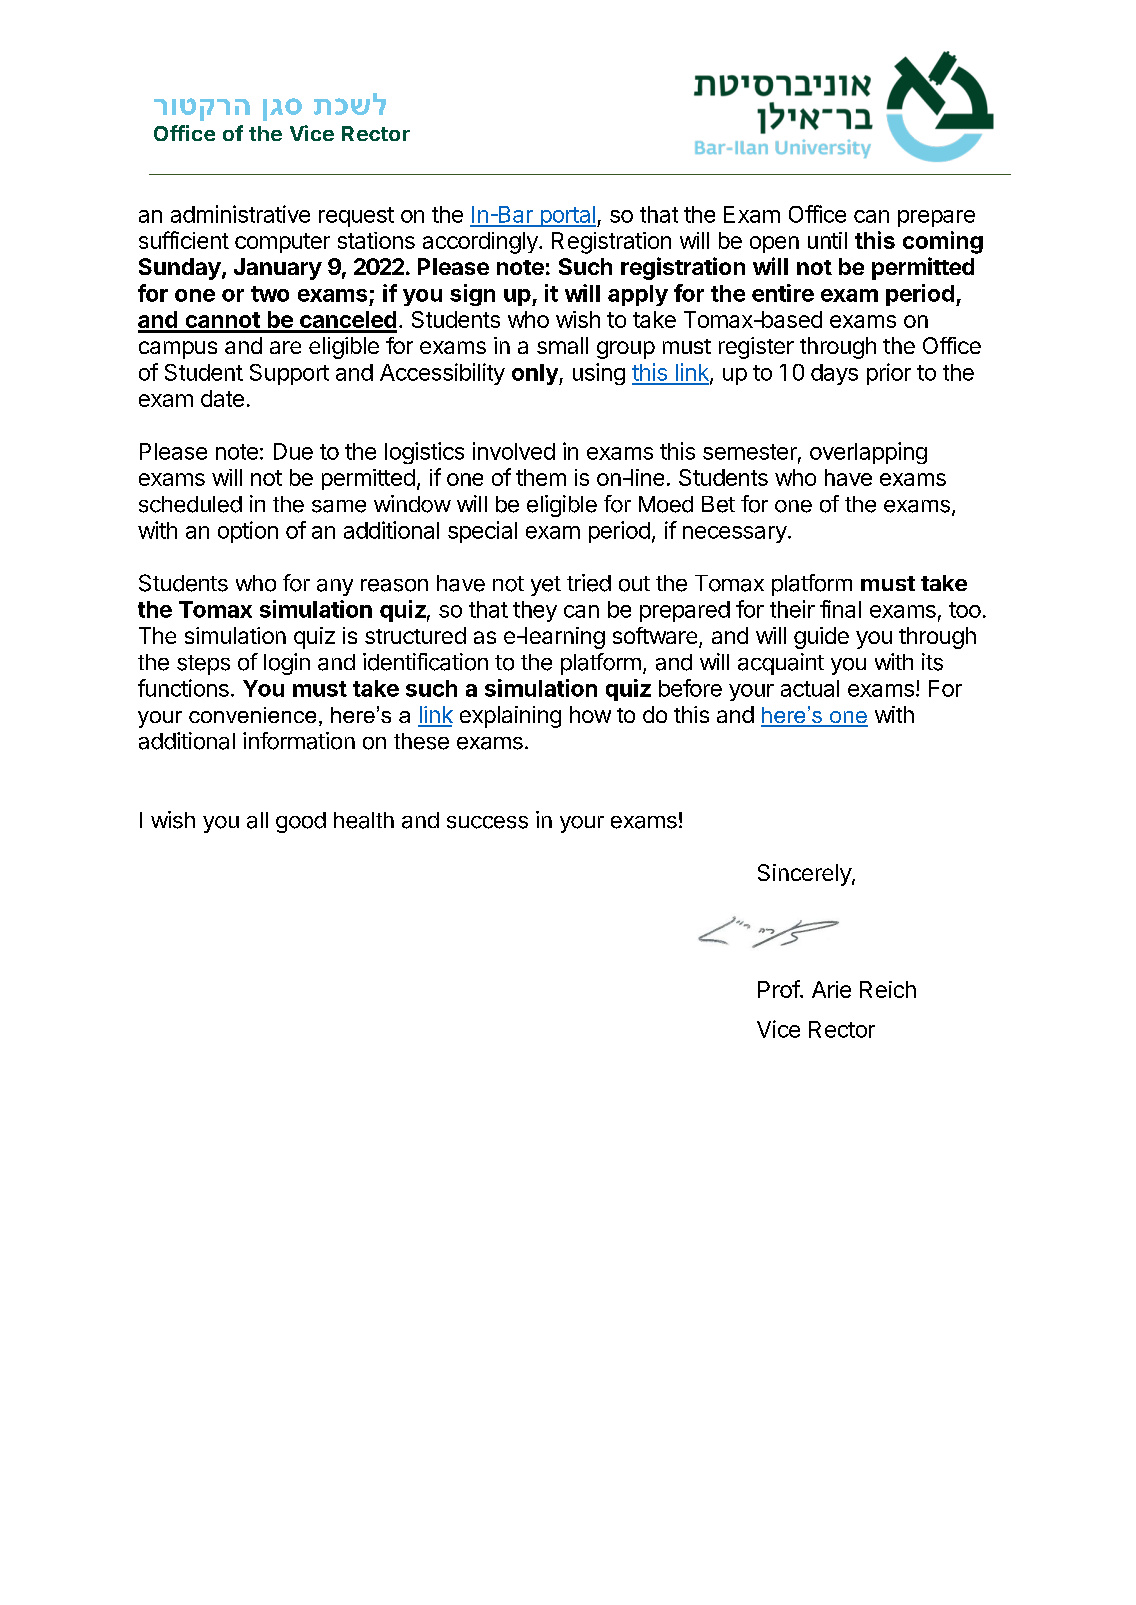 The width and height of the document is (1136, 1605). I want to click on actual, so click(810, 688).
